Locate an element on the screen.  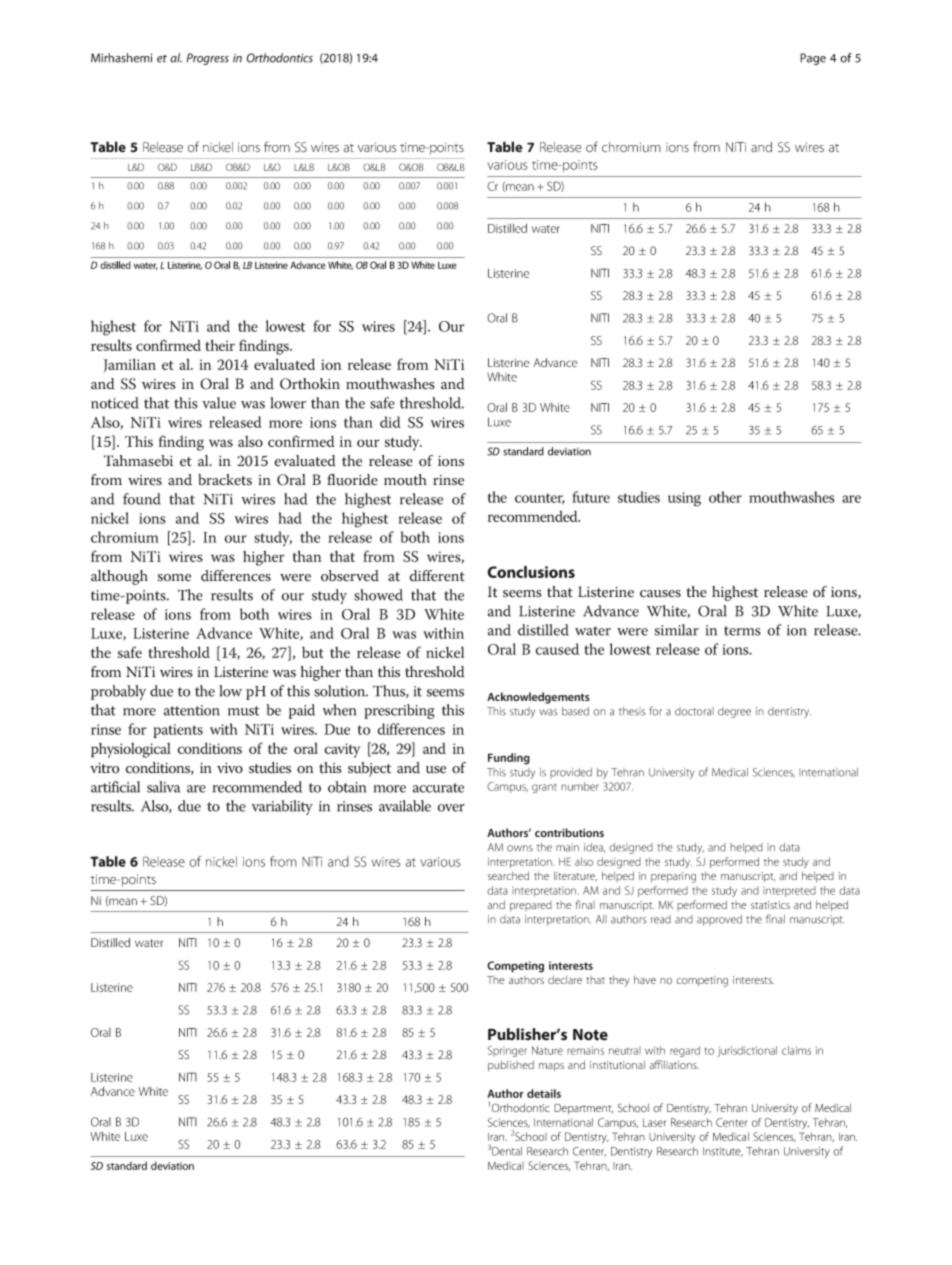
Springer is located at coordinates (507, 1051).
